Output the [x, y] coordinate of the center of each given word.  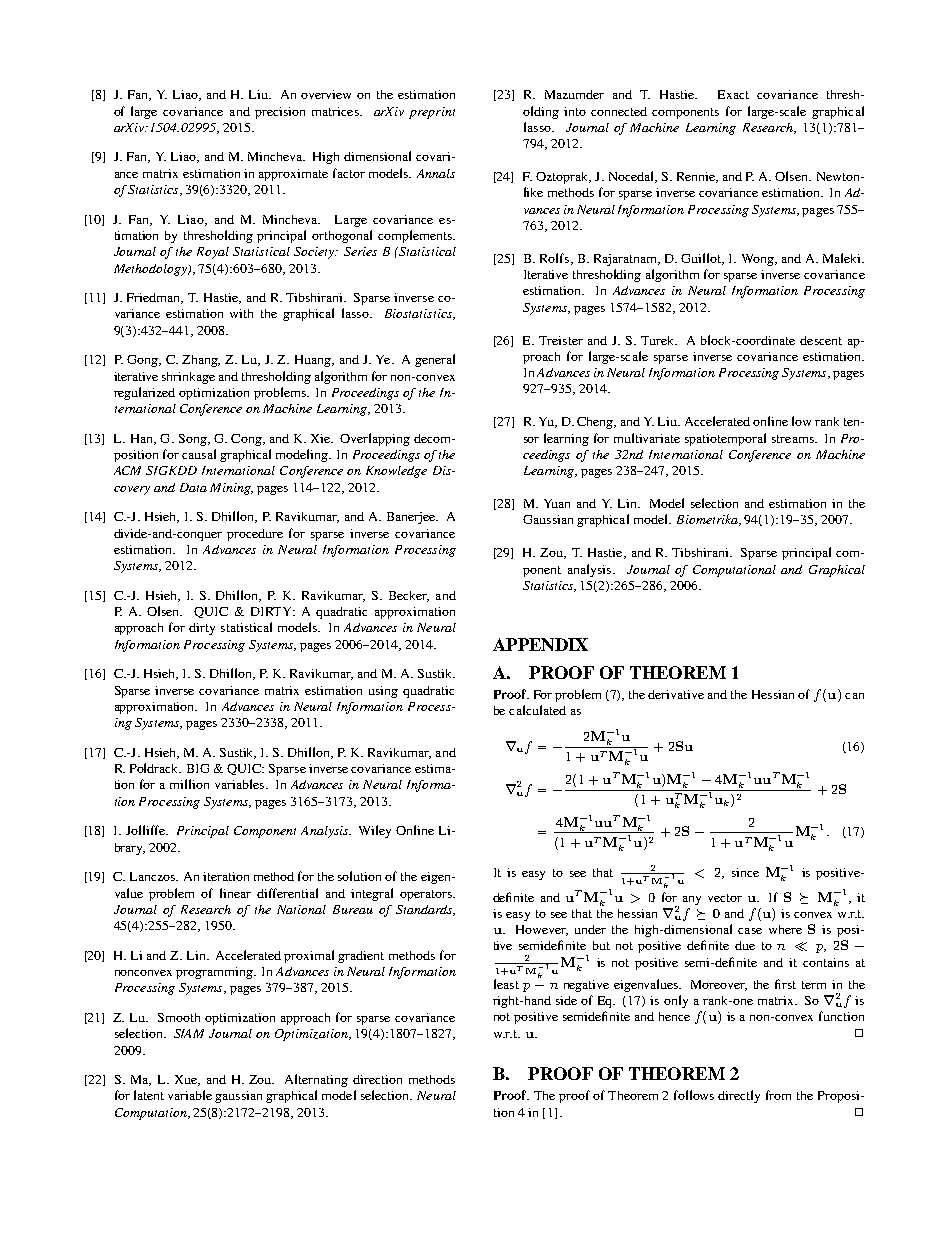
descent [821, 340]
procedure [255, 535]
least [506, 984]
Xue [187, 1080]
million [189, 784]
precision [280, 113]
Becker [409, 596]
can [854, 696]
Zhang [201, 361]
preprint [432, 113]
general [435, 360]
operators [427, 895]
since [745, 872]
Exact [733, 94]
